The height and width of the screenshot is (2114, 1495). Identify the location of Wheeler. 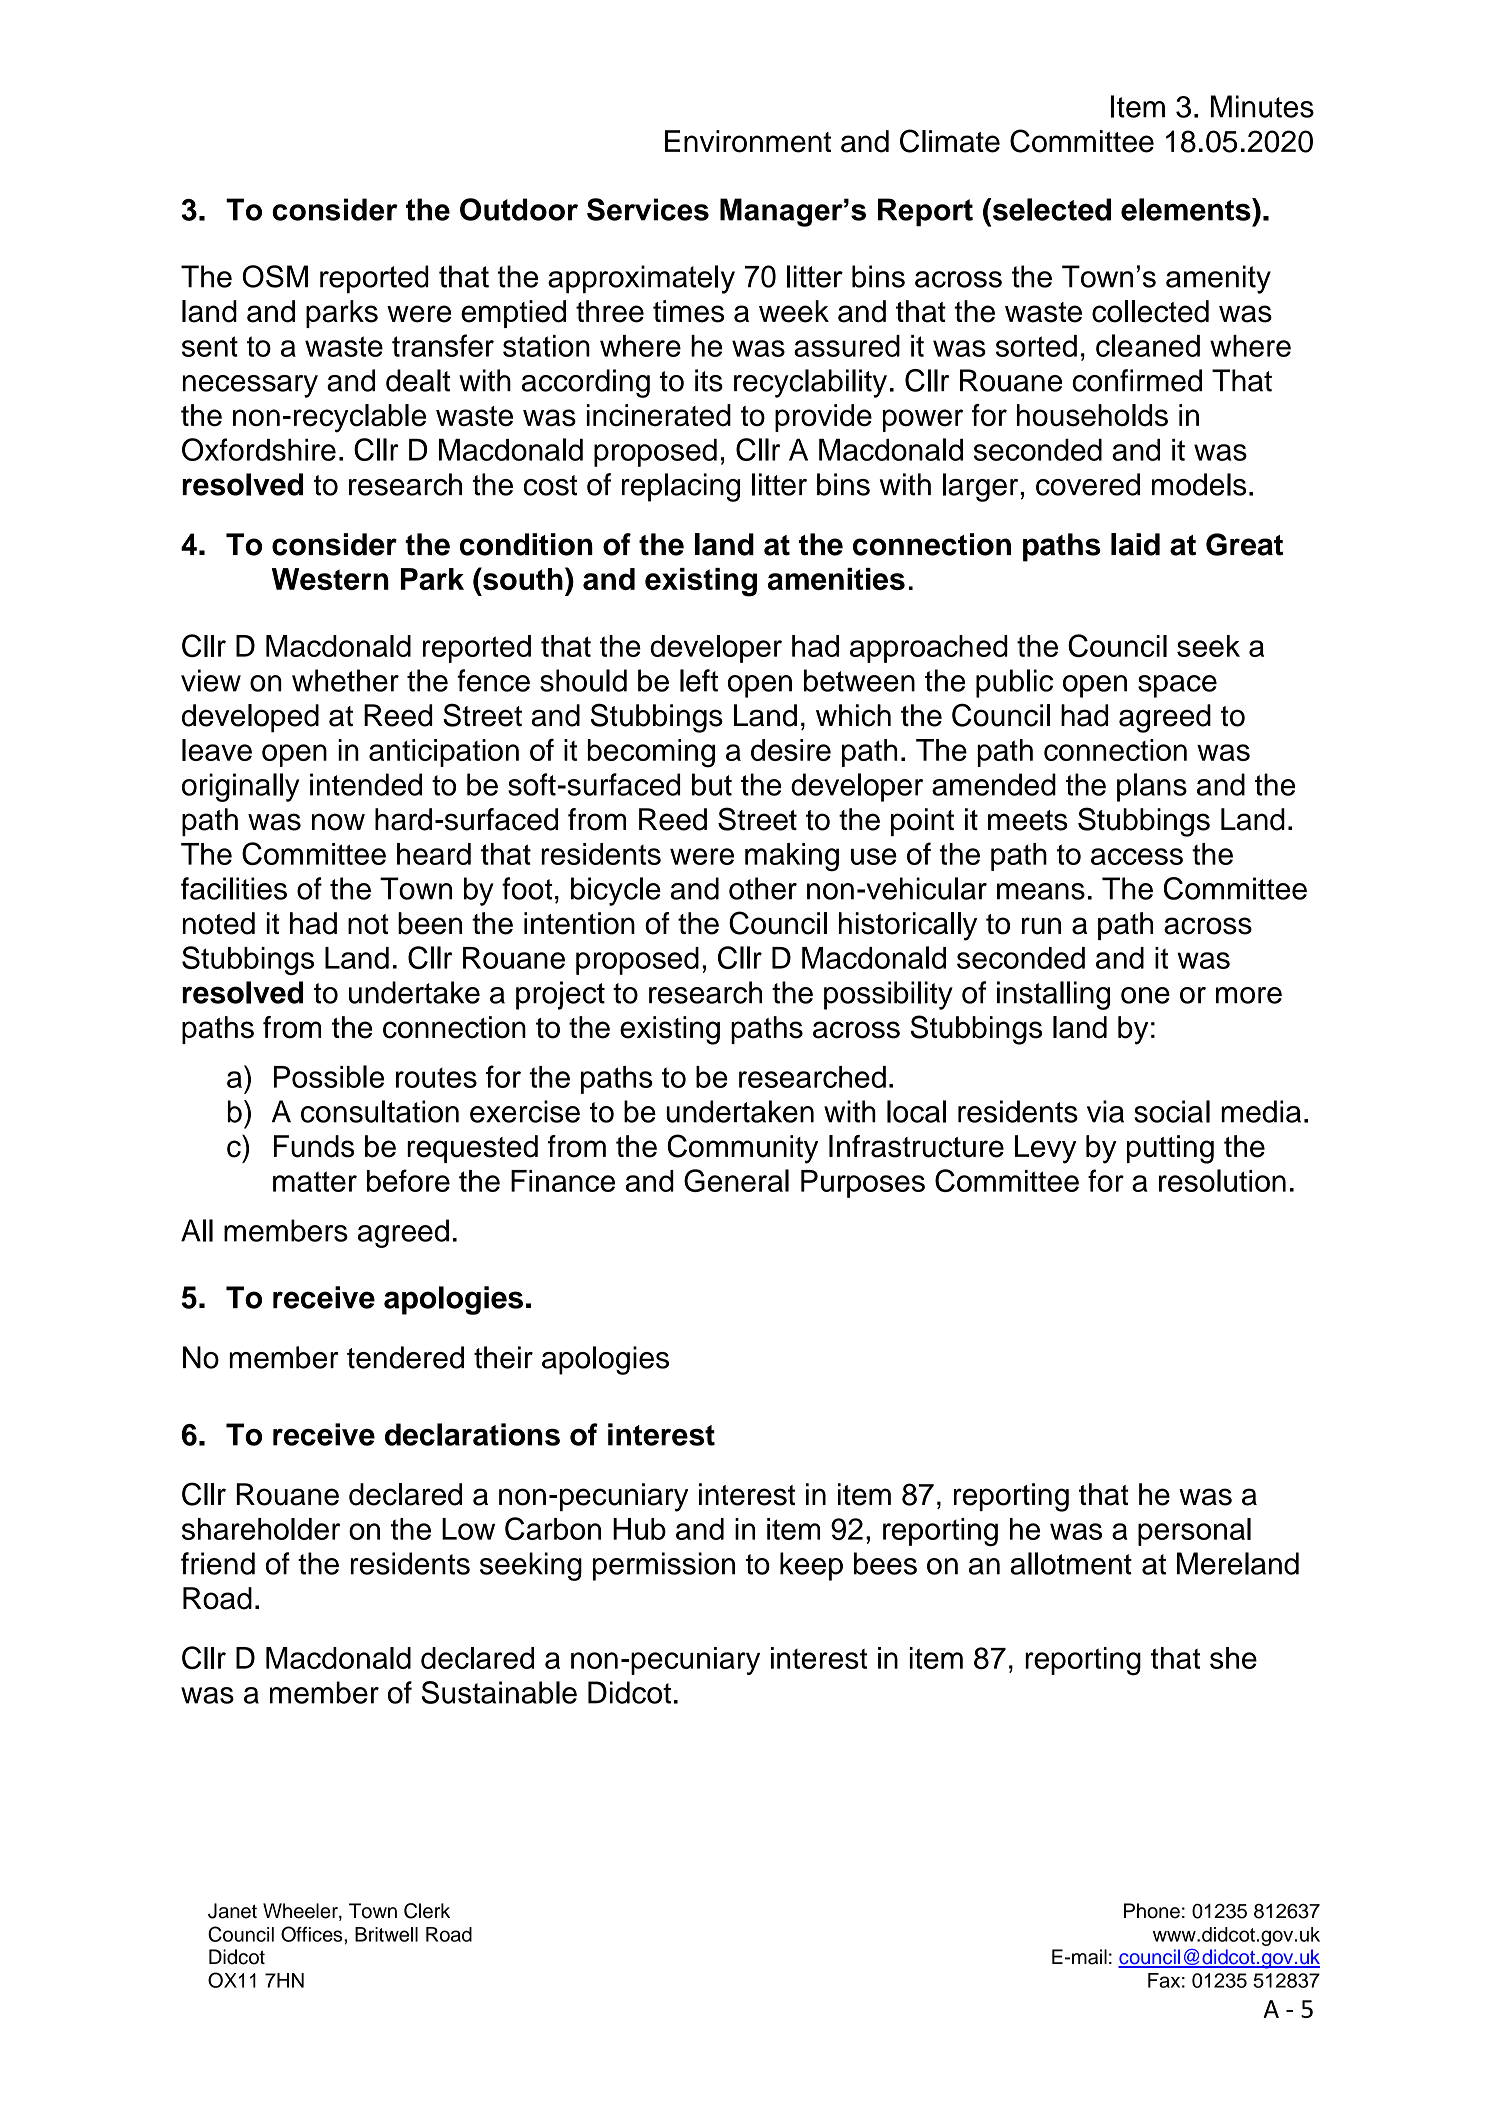
(301, 1912).
